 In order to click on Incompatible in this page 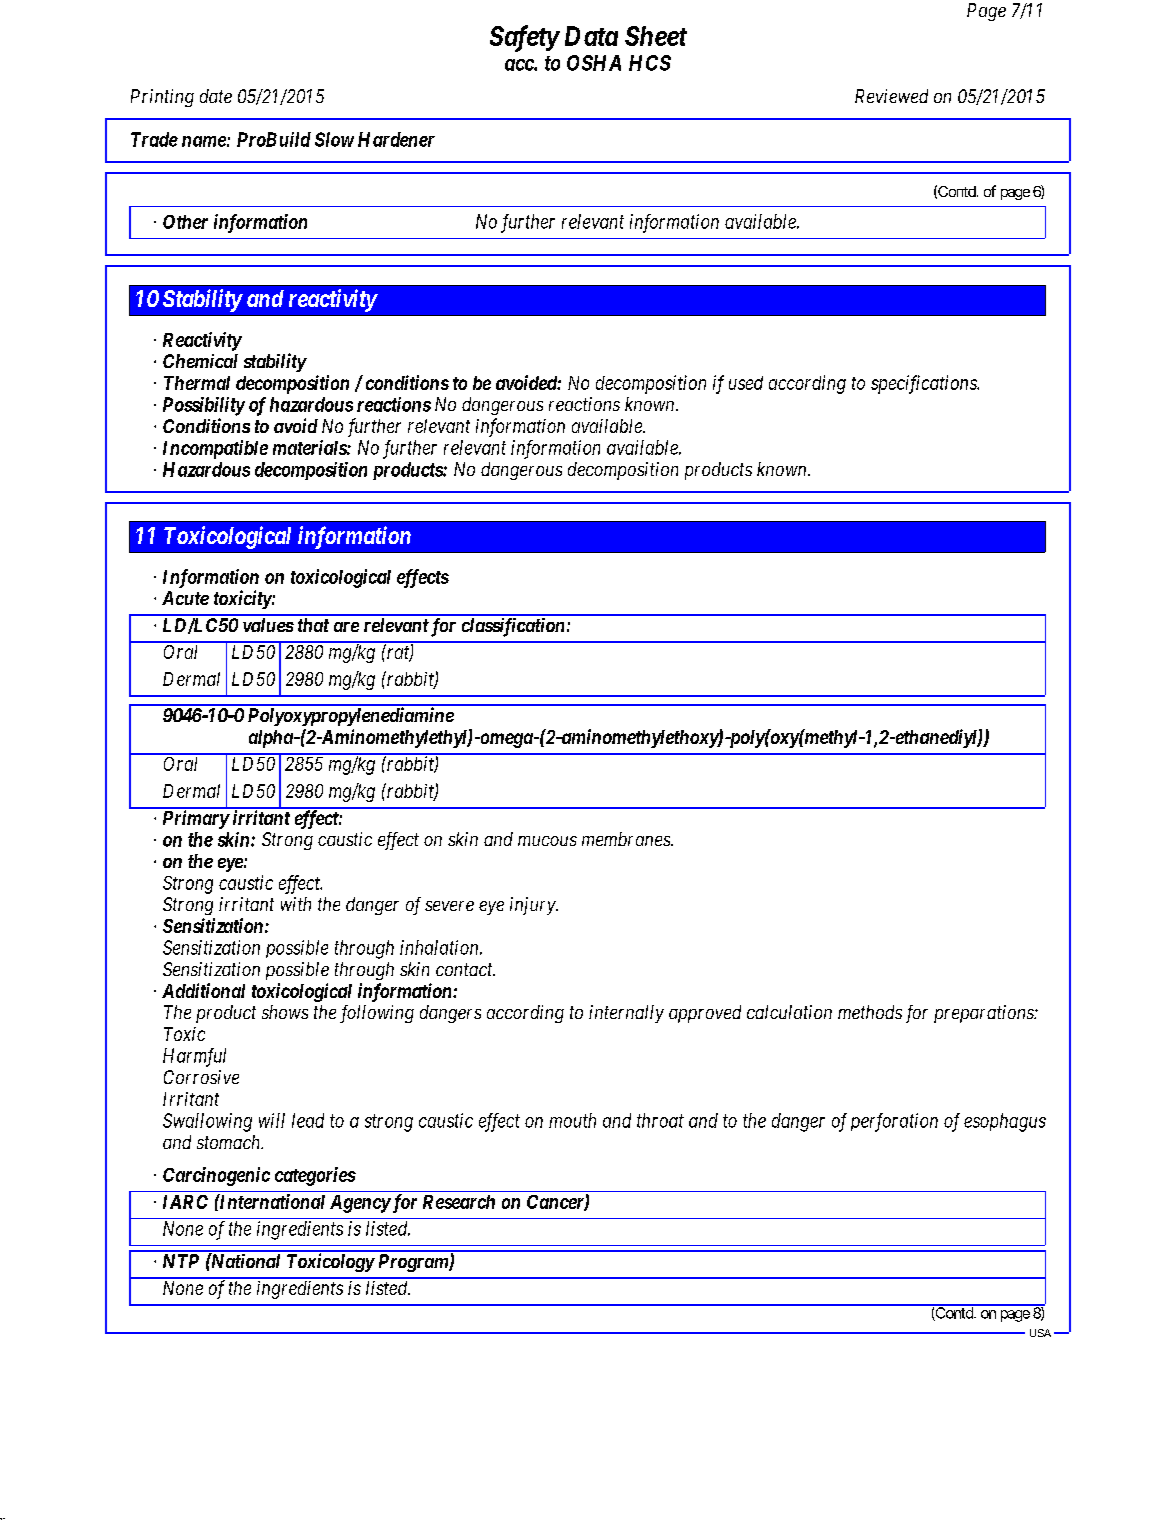, I will do `click(215, 449)`.
